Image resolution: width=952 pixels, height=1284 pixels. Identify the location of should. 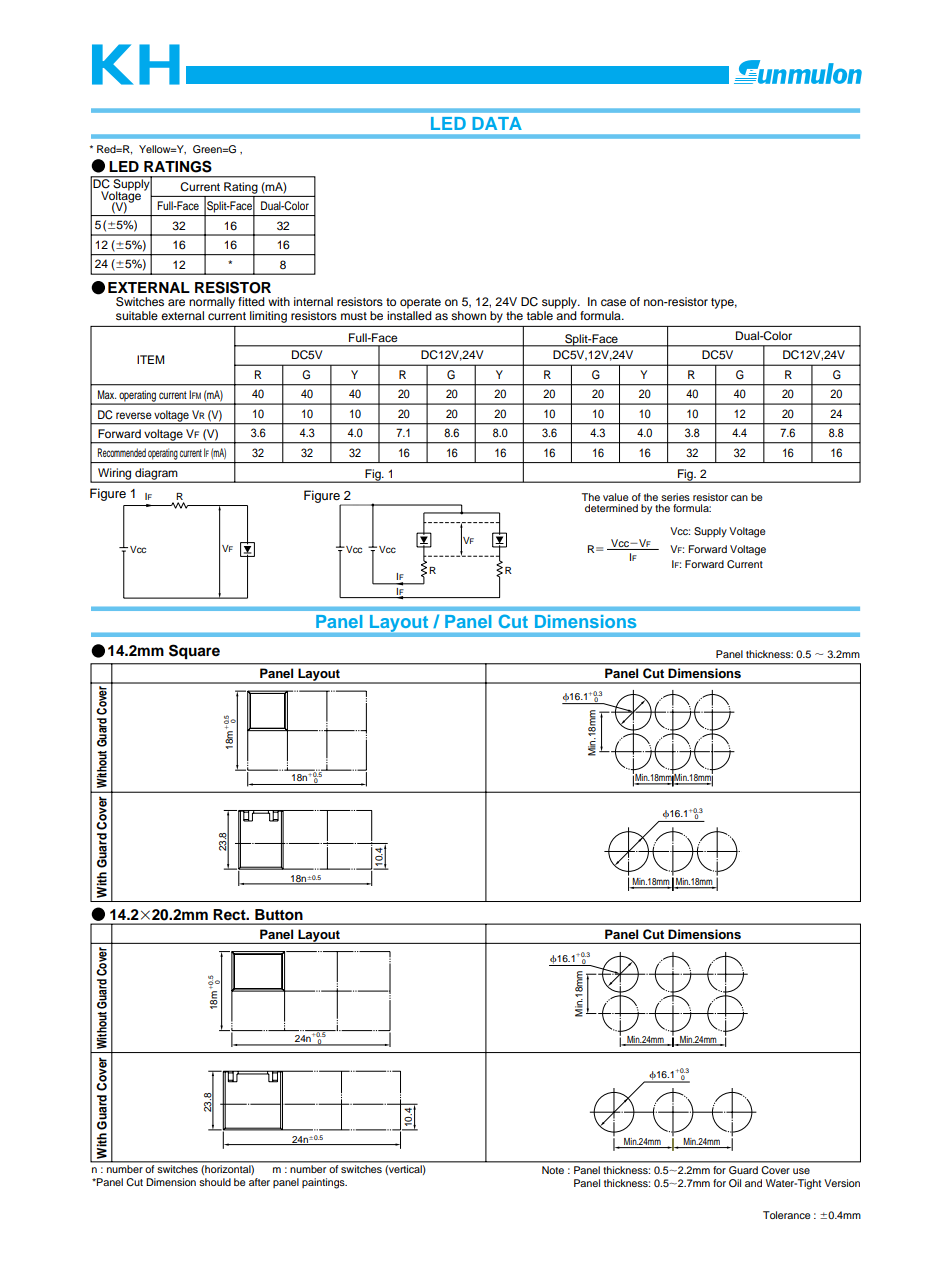
(215, 1182).
